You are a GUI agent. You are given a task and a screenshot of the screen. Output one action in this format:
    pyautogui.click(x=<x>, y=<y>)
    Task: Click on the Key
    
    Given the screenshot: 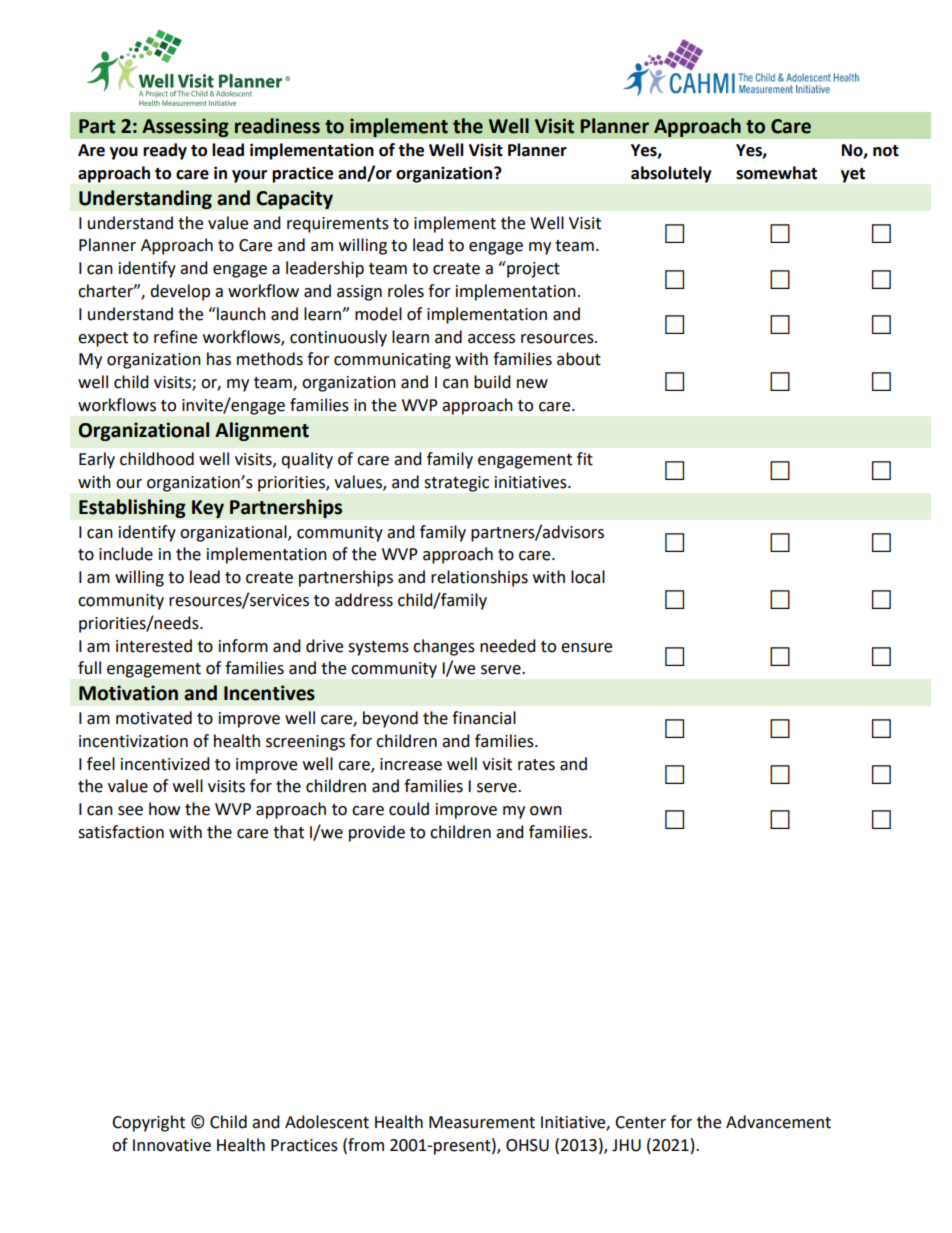 What is the action you would take?
    pyautogui.click(x=208, y=509)
